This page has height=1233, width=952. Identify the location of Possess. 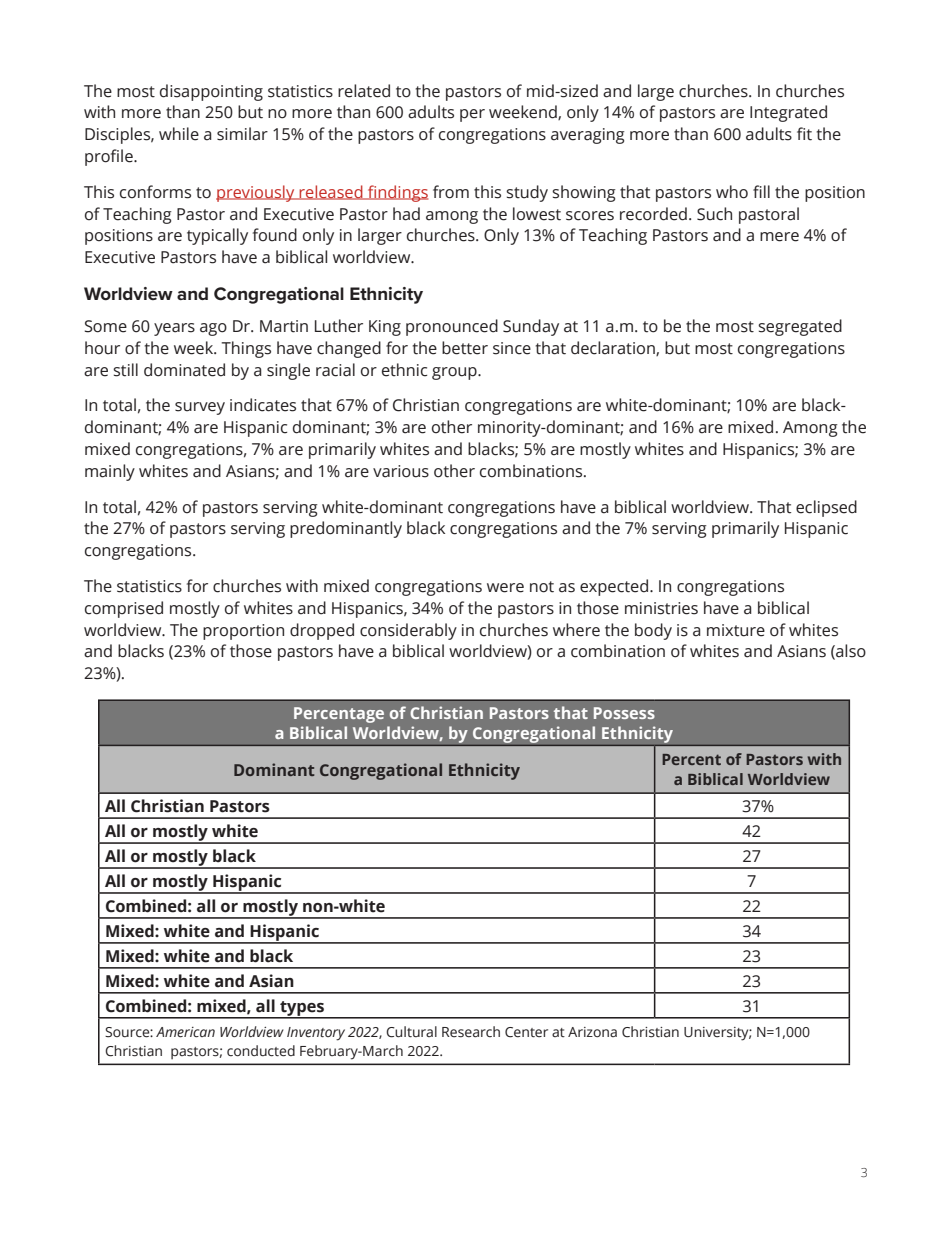
(624, 713).
